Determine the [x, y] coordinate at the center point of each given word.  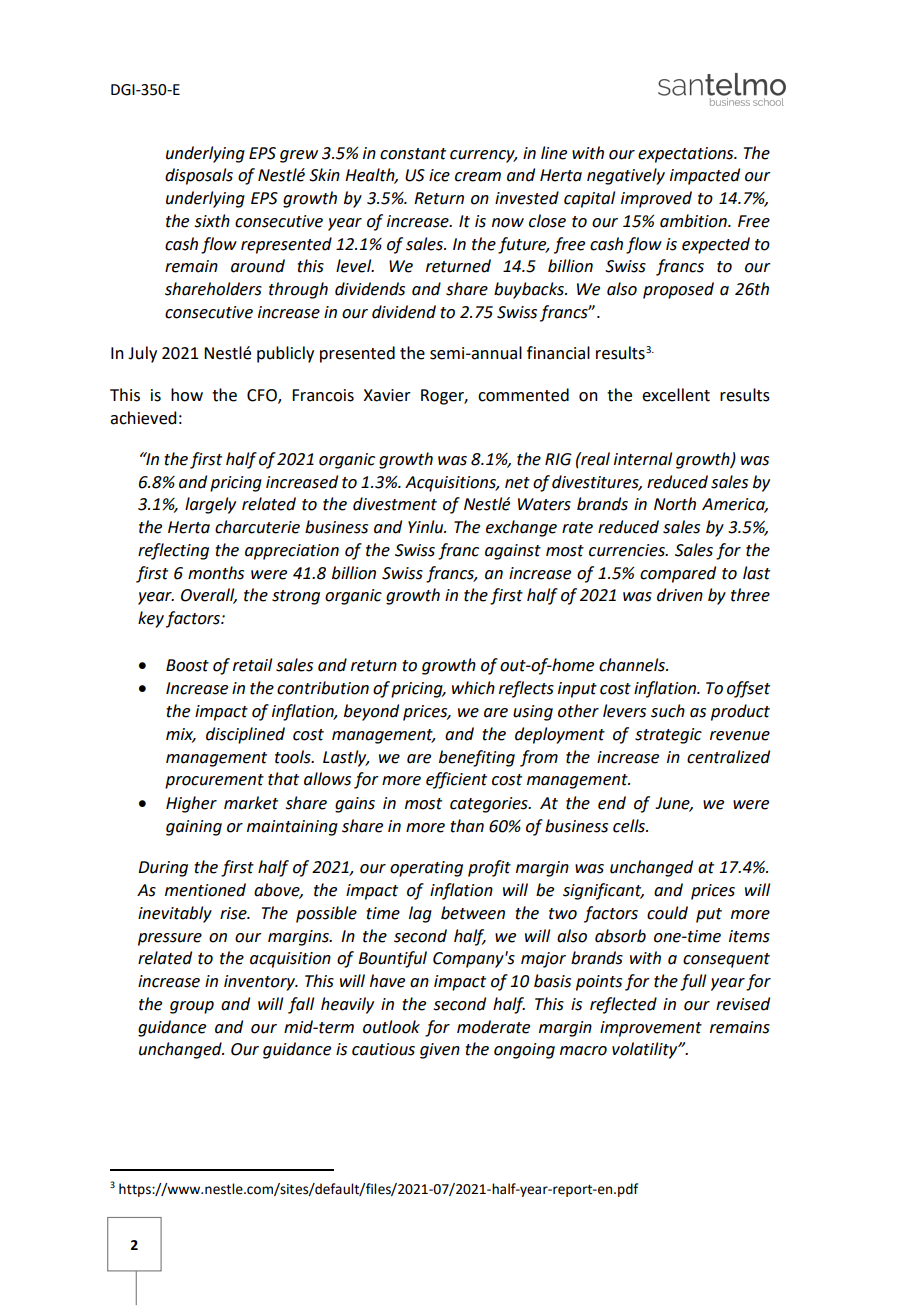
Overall [209, 596]
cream [478, 177]
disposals [199, 176]
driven [680, 595]
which [473, 688]
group [192, 1007]
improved [656, 199]
